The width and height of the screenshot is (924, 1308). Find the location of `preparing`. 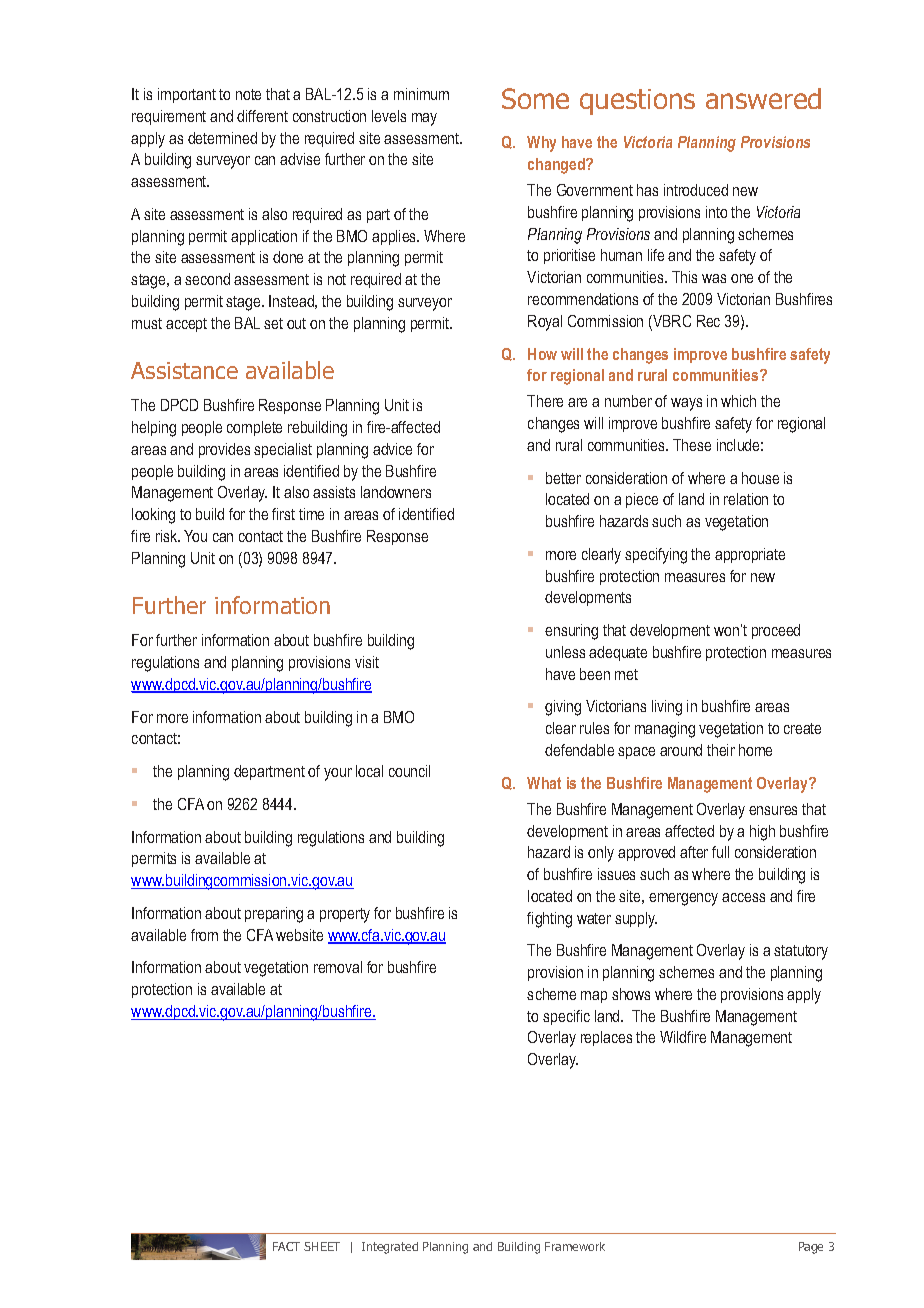

preparing is located at coordinates (274, 915).
